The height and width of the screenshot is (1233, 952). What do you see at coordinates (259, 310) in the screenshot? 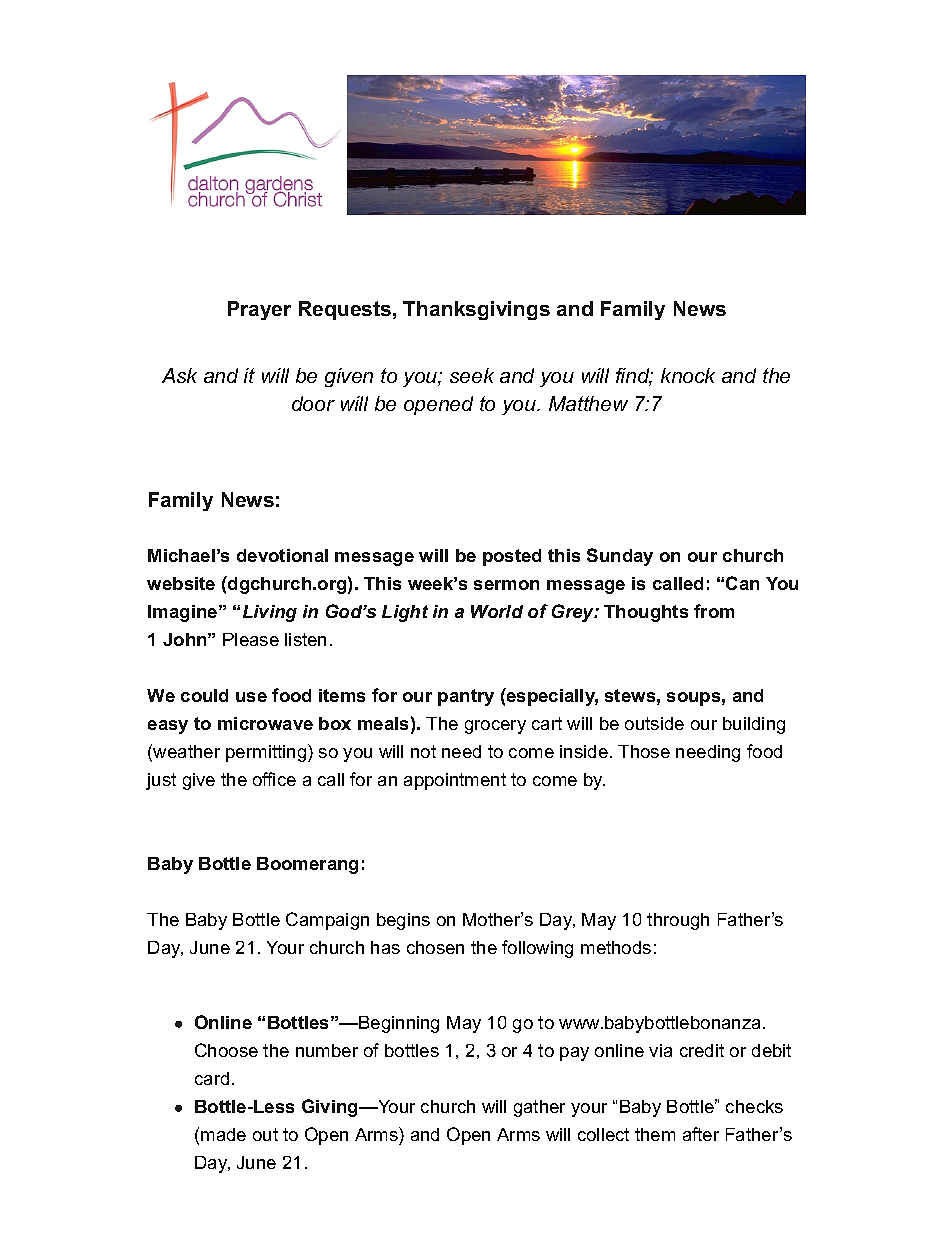
I see `Prayer` at bounding box center [259, 310].
